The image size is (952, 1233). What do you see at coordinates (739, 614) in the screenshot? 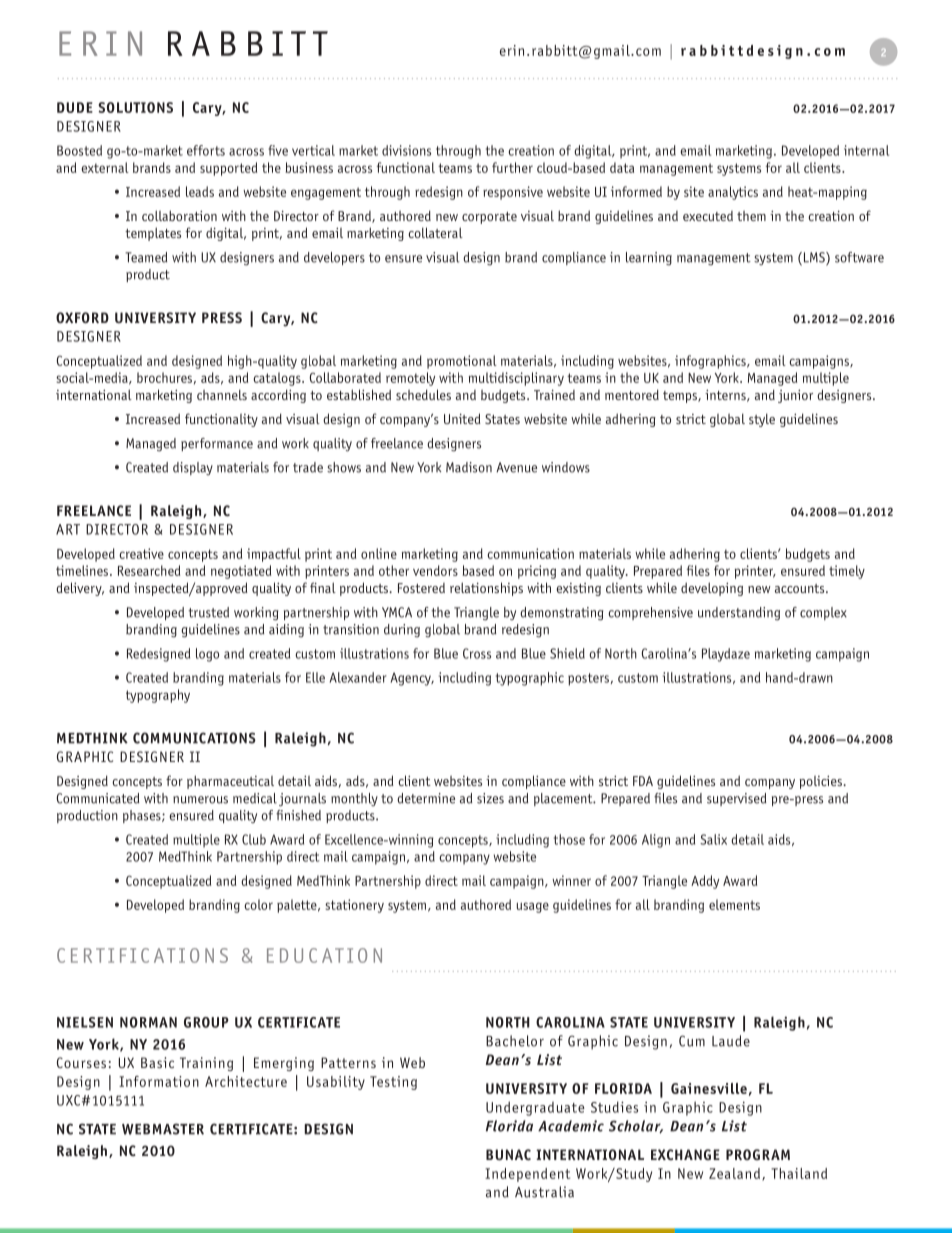
I see `understanding` at bounding box center [739, 614].
